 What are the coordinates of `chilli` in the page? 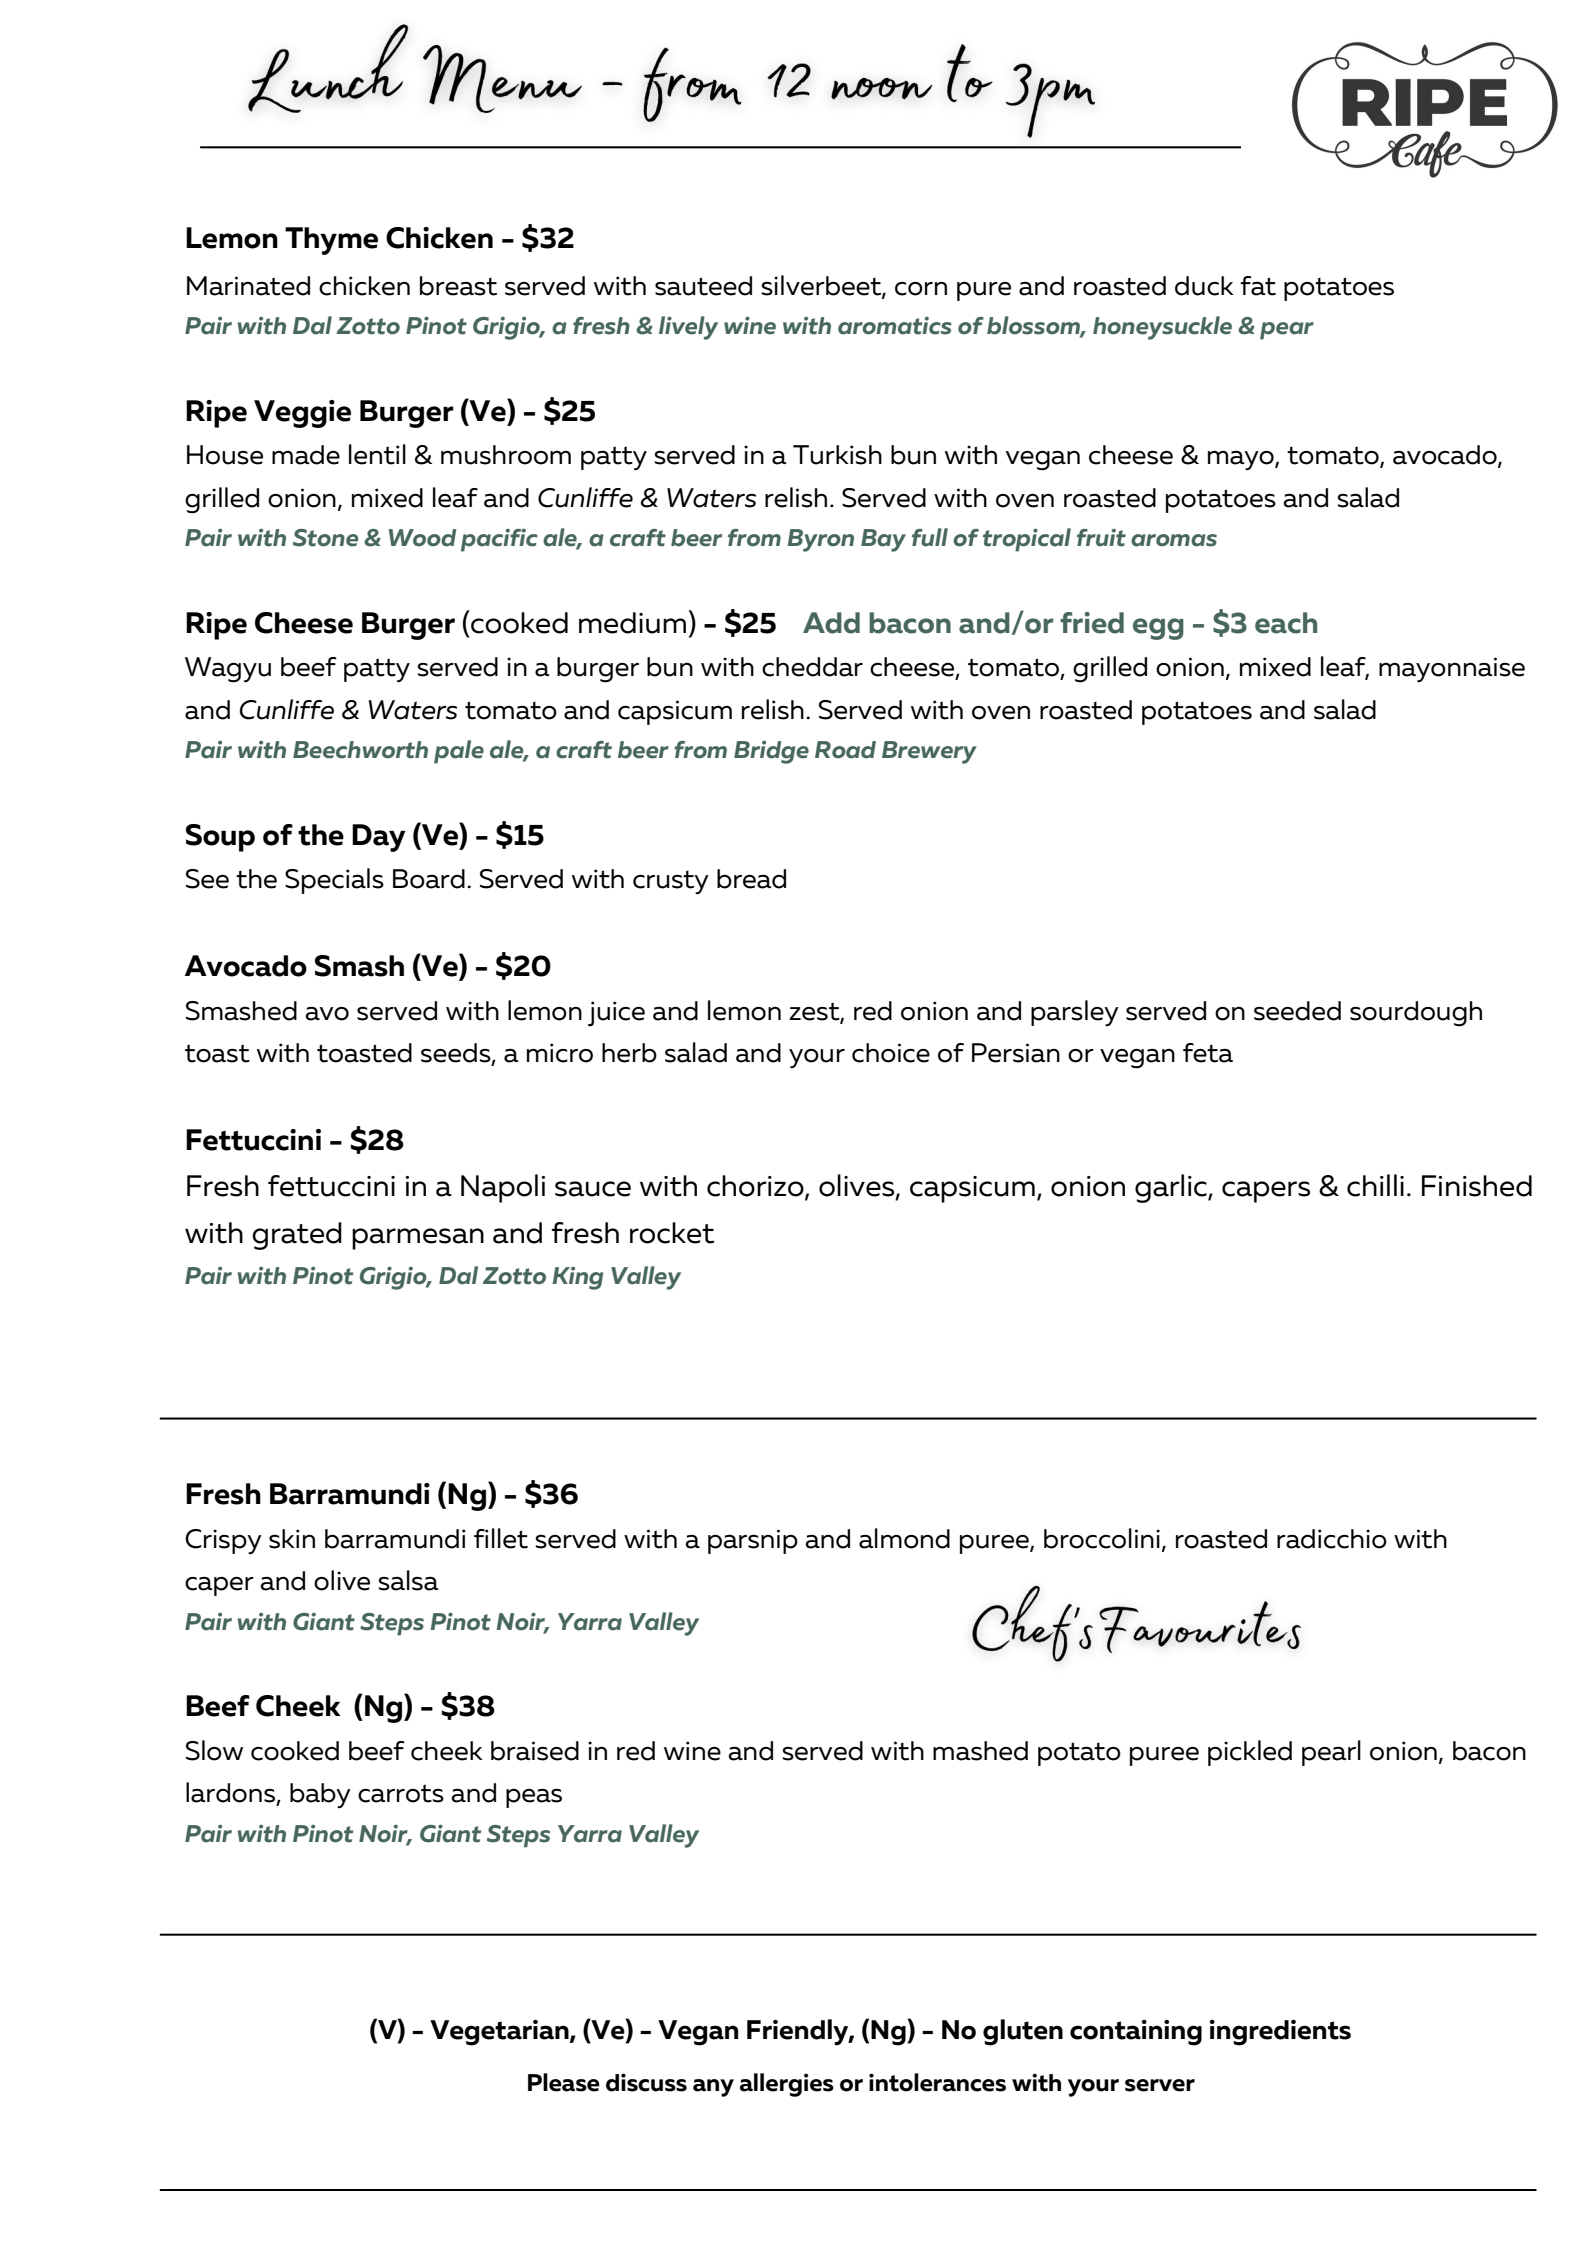 It's located at (1375, 1185).
